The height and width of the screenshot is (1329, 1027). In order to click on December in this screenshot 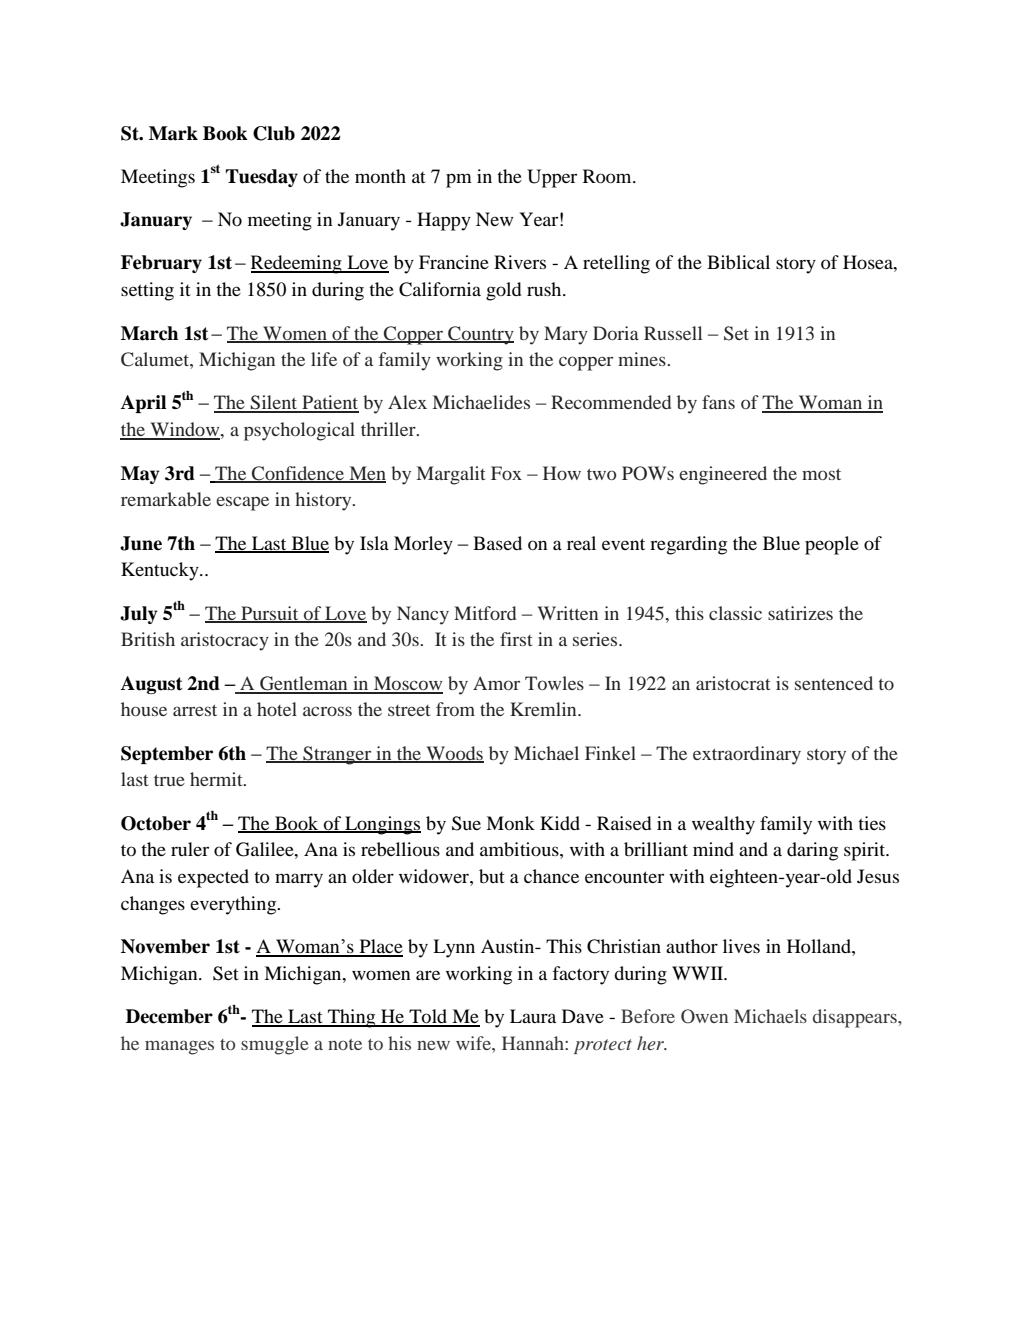, I will do `click(169, 1016)`.
